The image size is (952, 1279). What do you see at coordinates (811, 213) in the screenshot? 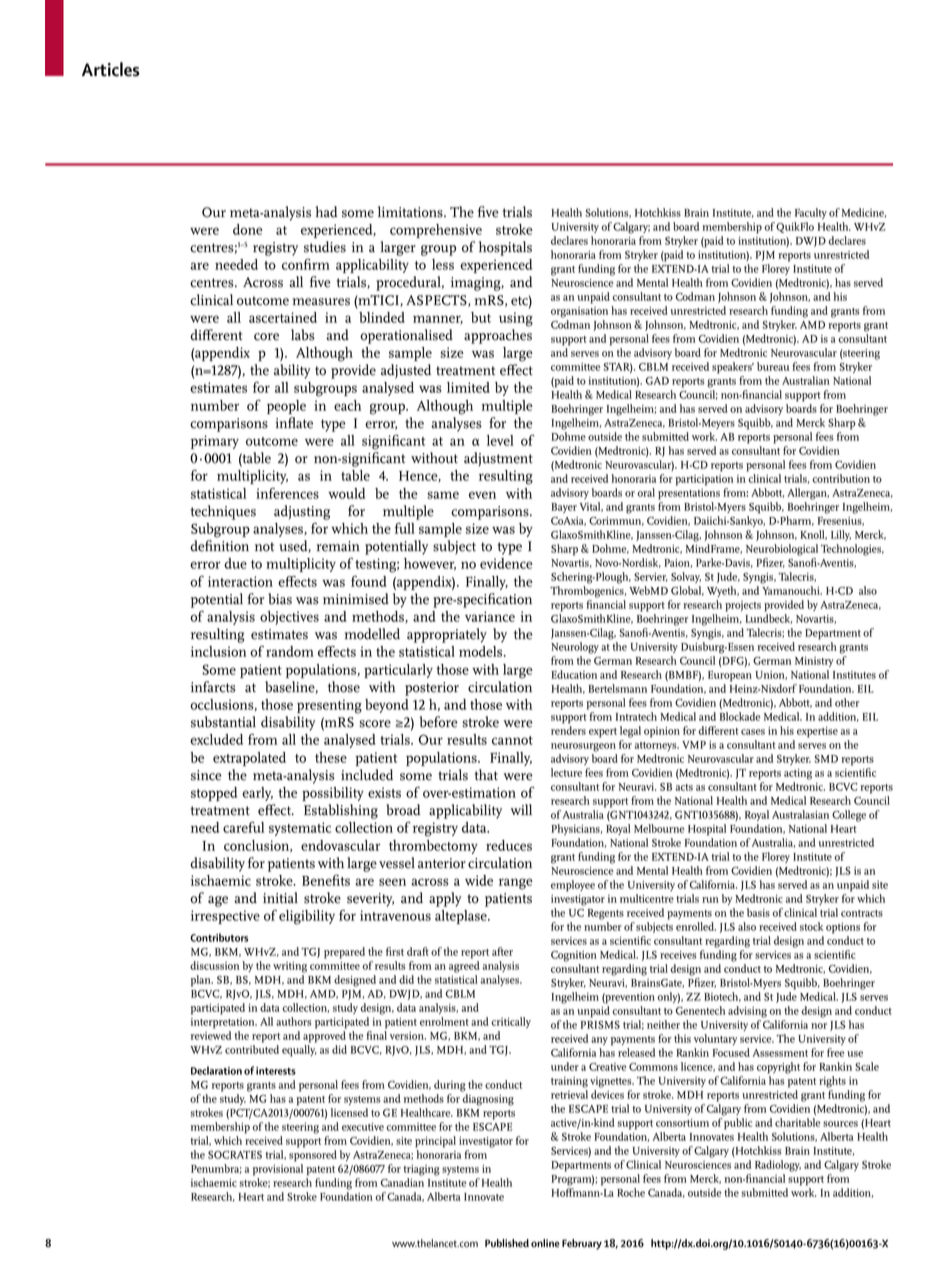
I see `Faculty` at bounding box center [811, 213].
